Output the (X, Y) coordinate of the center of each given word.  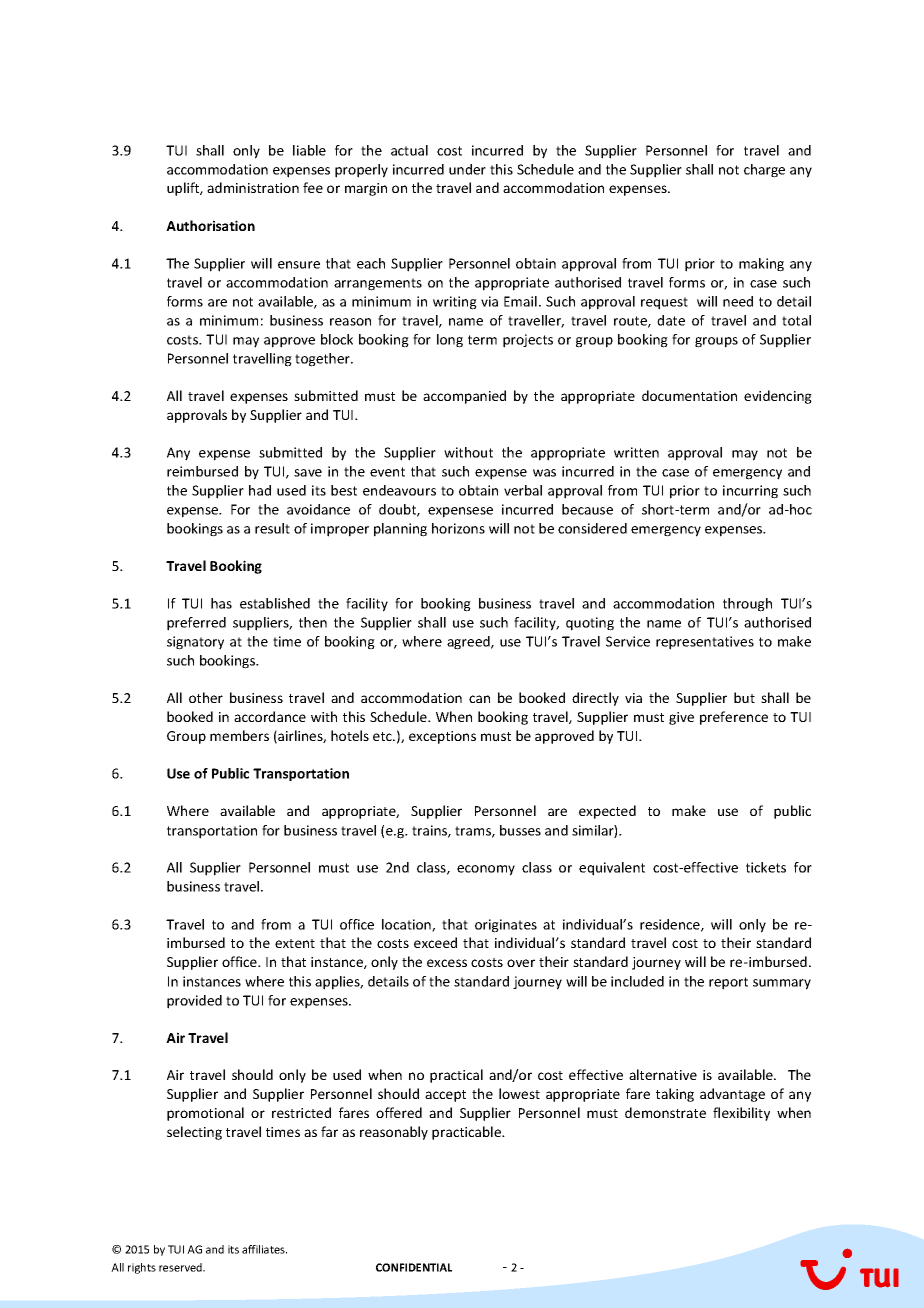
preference (734, 718)
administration (253, 187)
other (206, 697)
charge (764, 171)
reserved (181, 1267)
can (479, 699)
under (467, 169)
